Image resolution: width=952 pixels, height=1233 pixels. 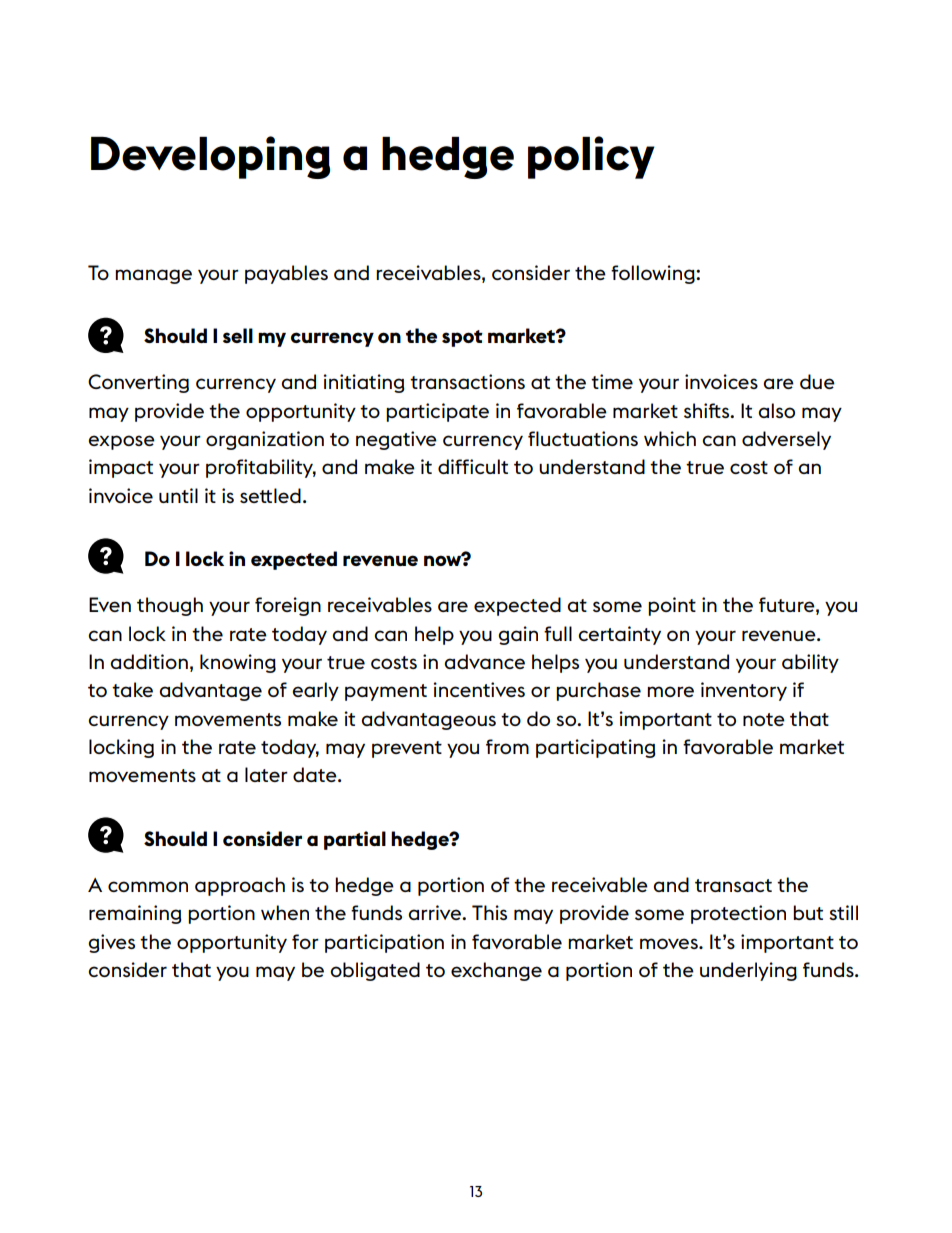 I want to click on note, so click(x=764, y=719).
